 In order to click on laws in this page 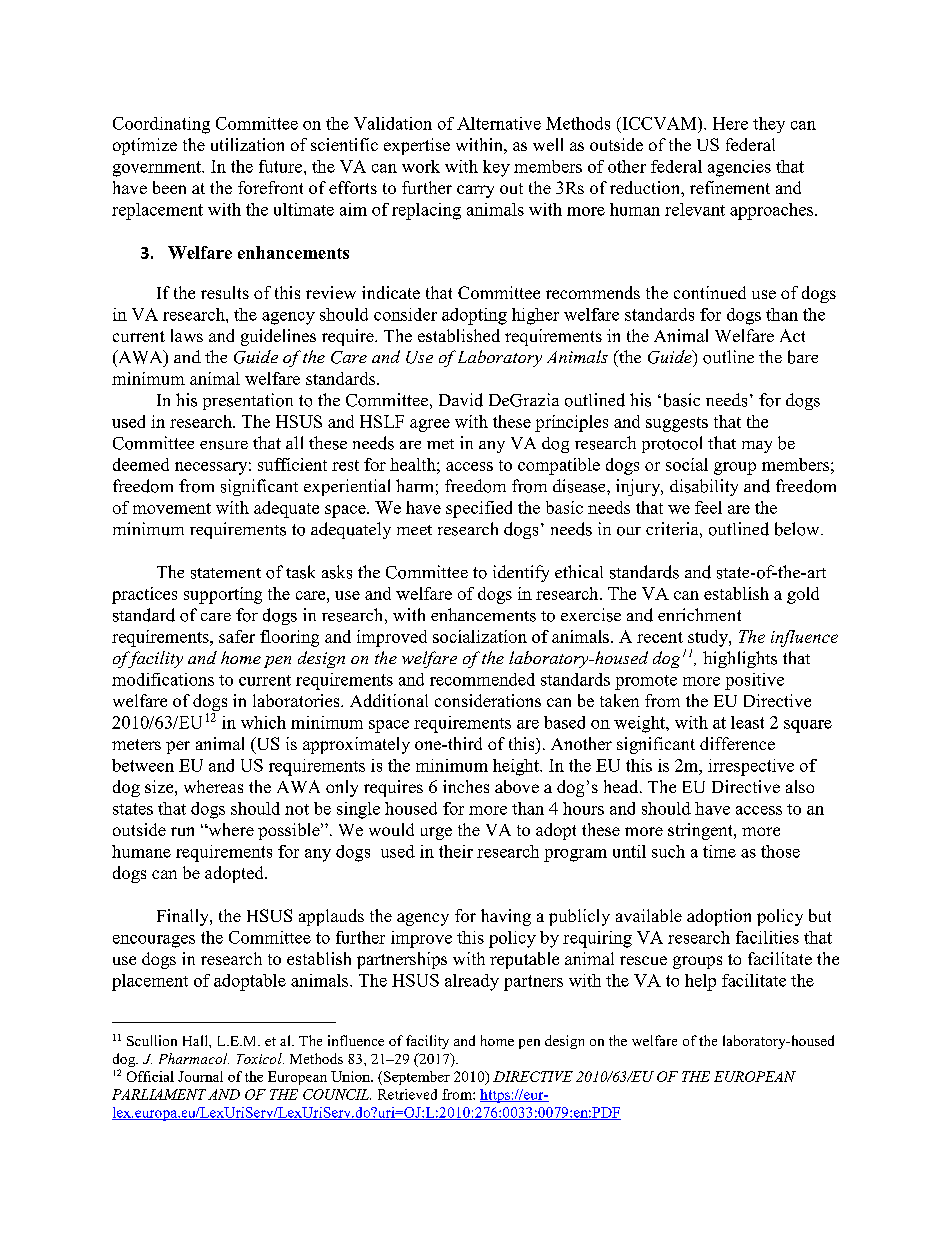, I will do `click(187, 335)`.
